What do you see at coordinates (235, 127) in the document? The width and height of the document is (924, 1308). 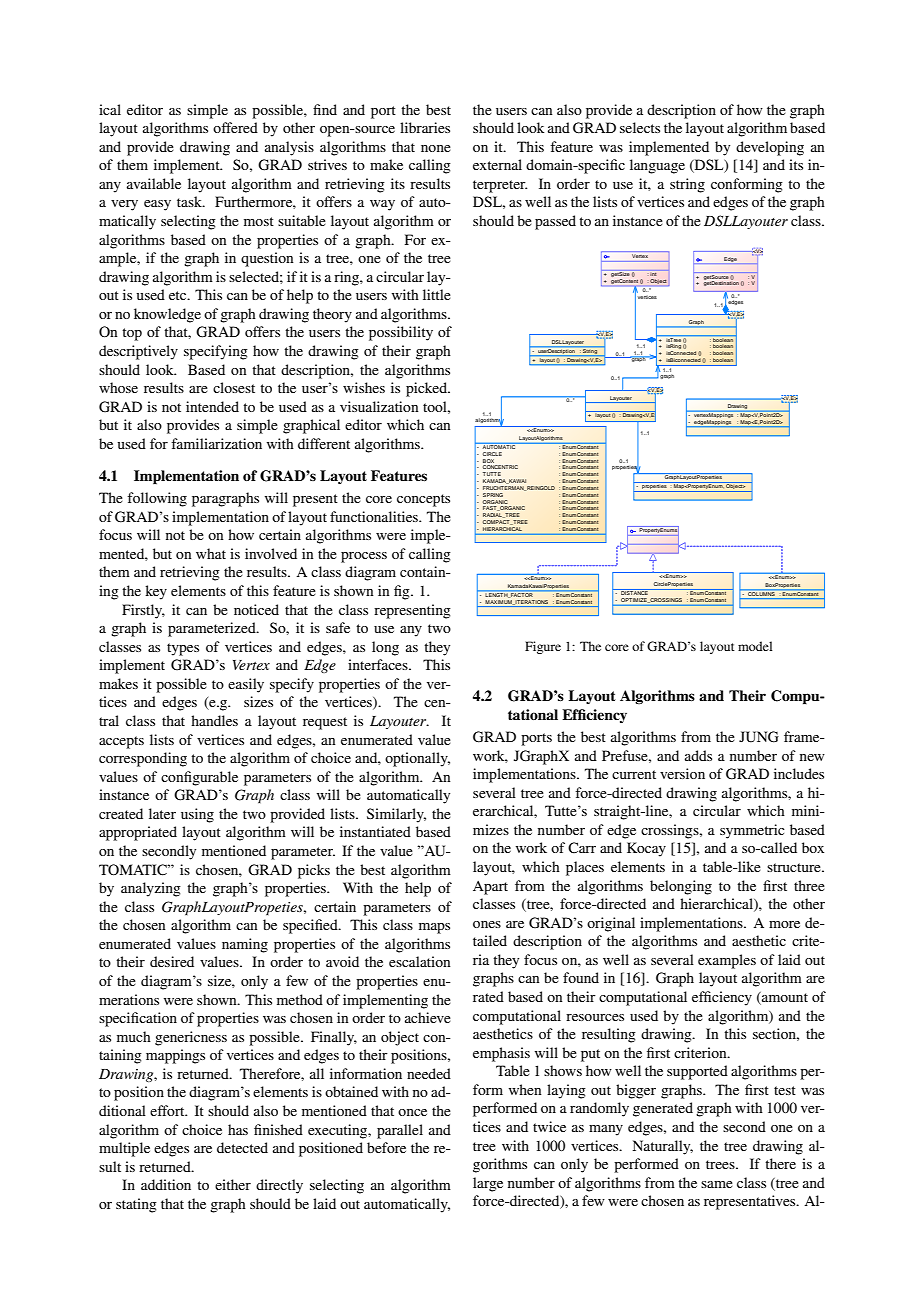 I see `offered` at bounding box center [235, 127].
